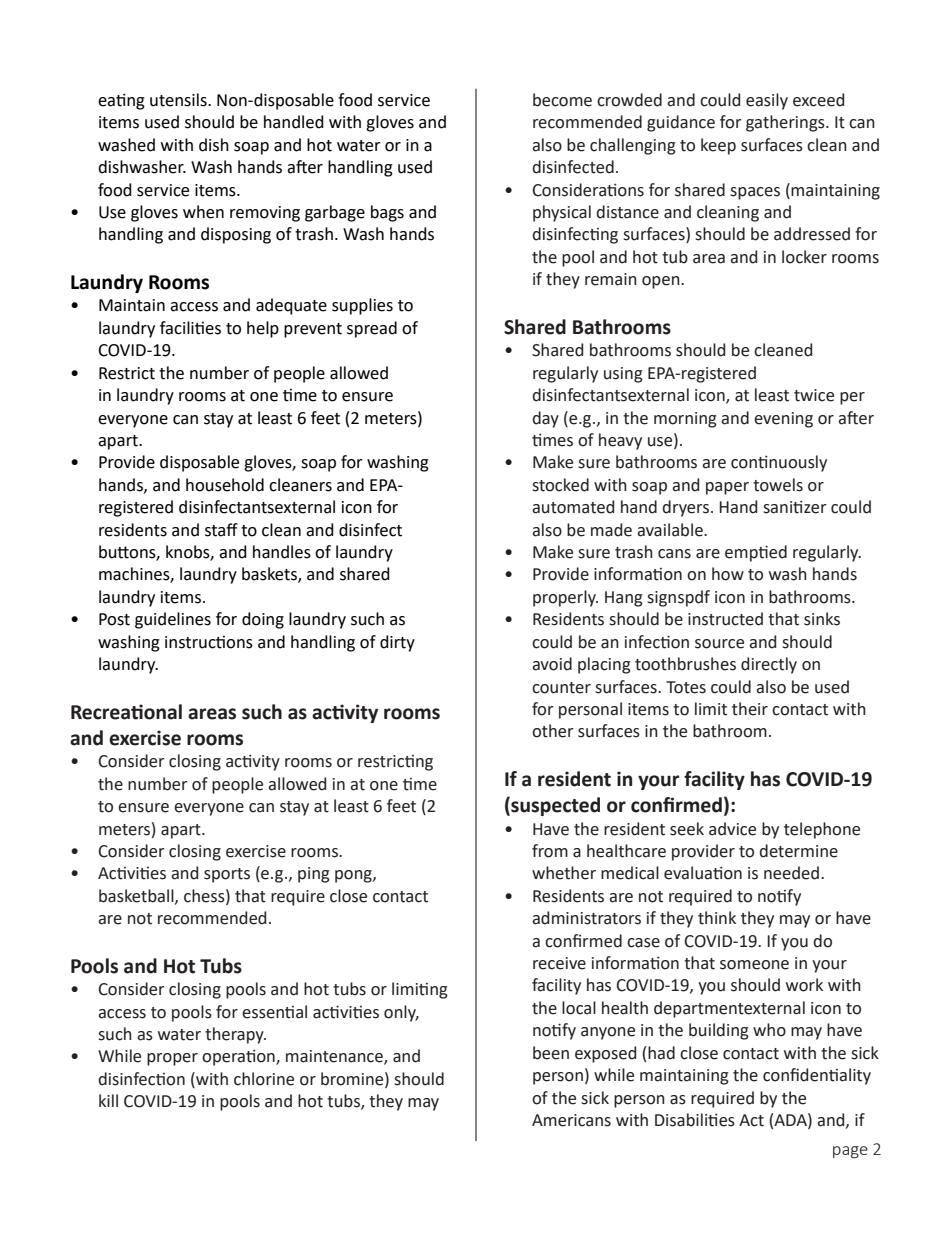 This page has height=1233, width=952. Describe the element at coordinates (190, 328) in the page. I see `facilities` at that location.
